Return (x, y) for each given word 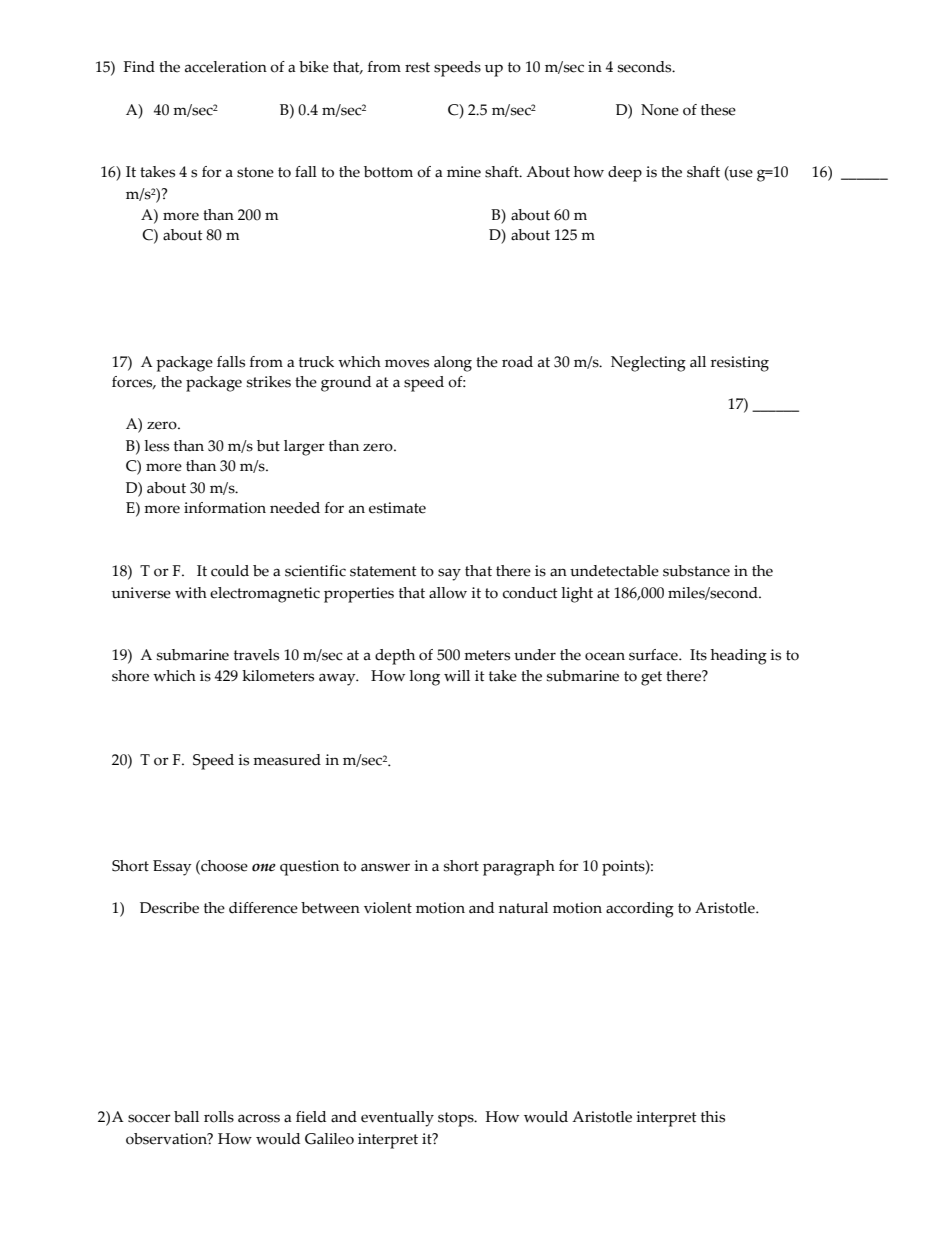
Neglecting (648, 364)
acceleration (226, 67)
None (660, 110)
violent (388, 908)
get (651, 678)
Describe (169, 908)
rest (417, 67)
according (640, 910)
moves (407, 363)
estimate (397, 508)
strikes (269, 382)
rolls (219, 1117)
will (457, 675)
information (225, 508)
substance (696, 571)
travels (256, 655)
